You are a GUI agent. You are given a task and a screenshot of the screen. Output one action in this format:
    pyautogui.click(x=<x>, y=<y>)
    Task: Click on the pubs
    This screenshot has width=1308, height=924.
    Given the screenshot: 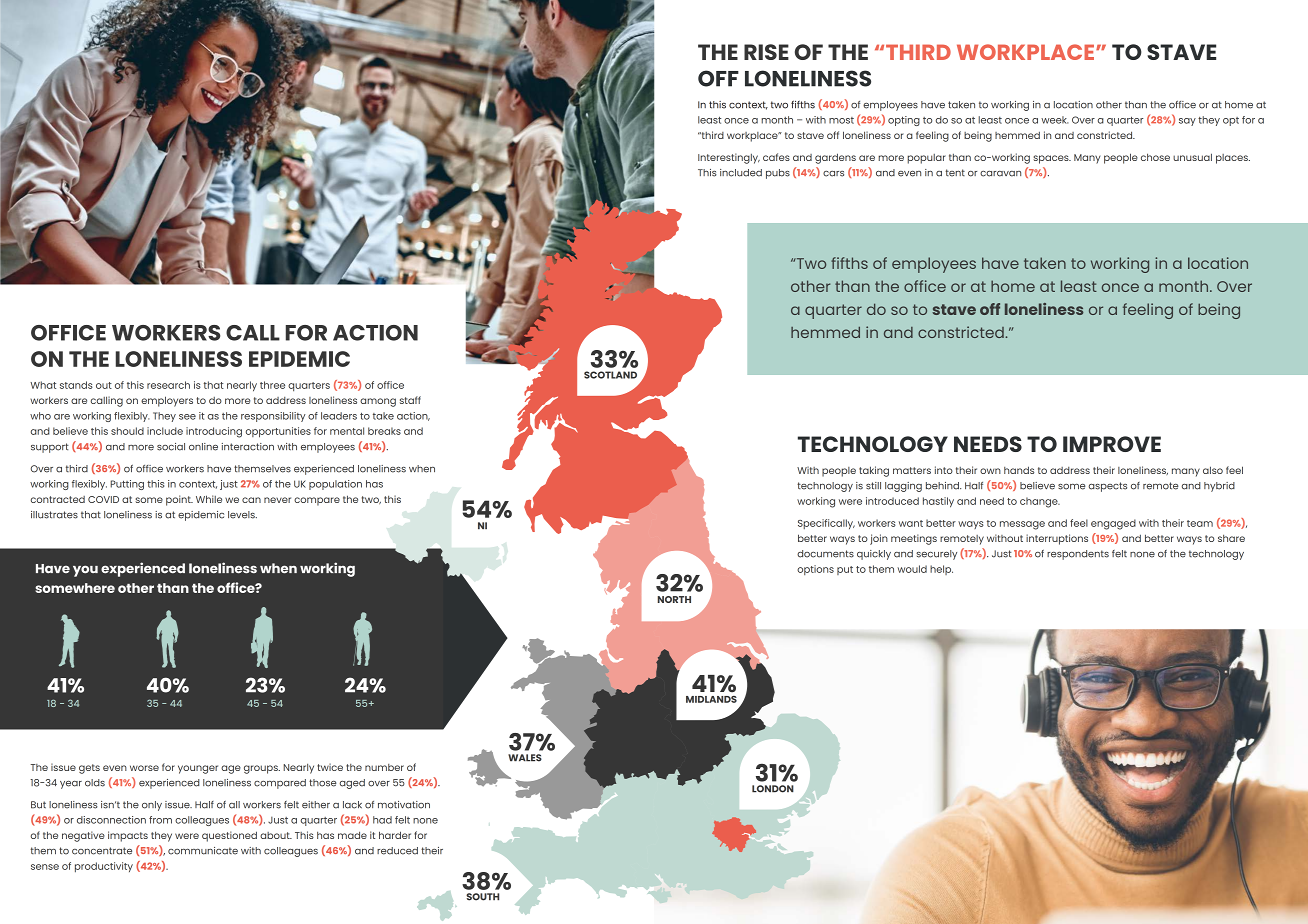 What is the action you would take?
    pyautogui.click(x=778, y=174)
